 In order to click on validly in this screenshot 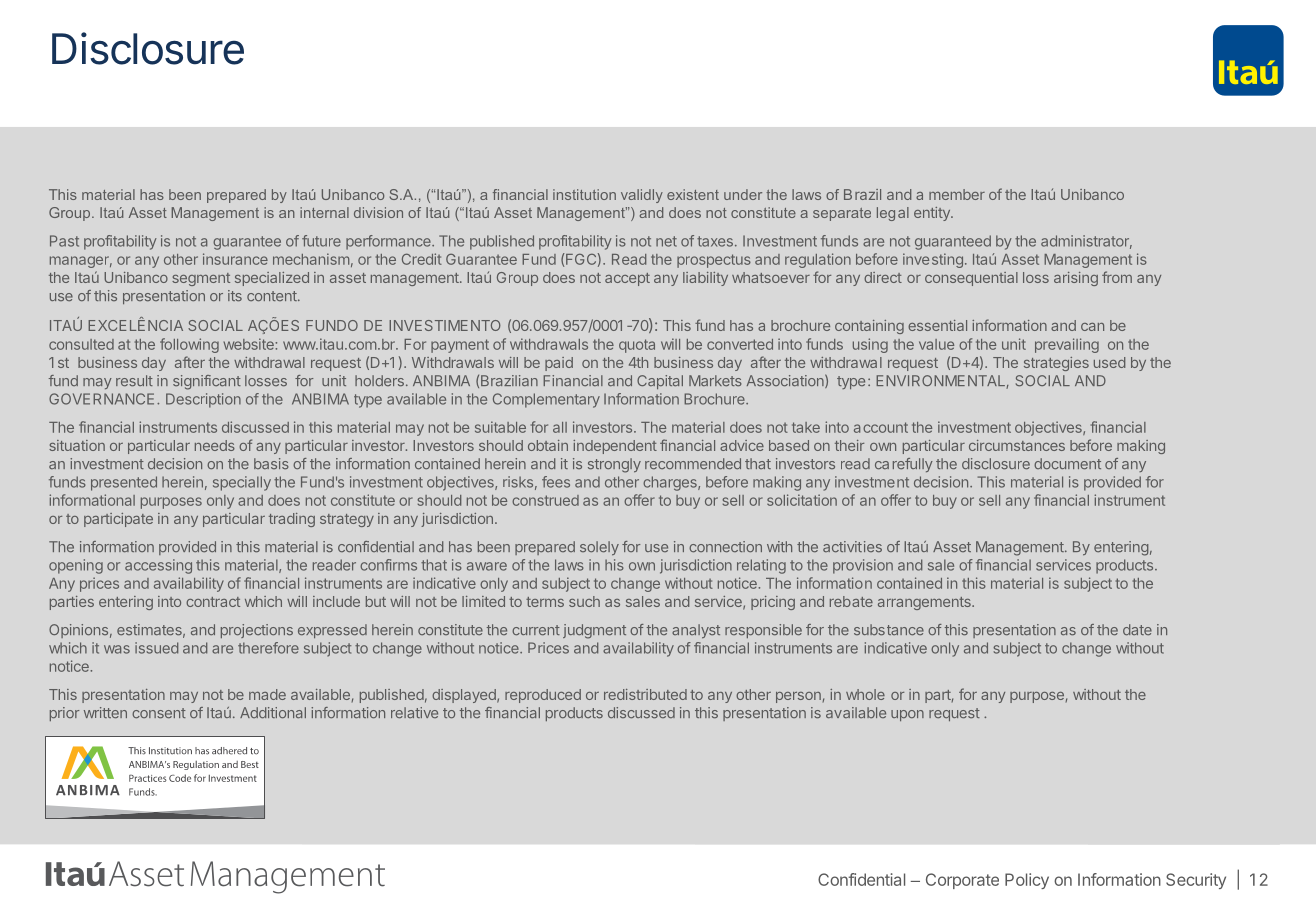, I will do `click(642, 196)`.
